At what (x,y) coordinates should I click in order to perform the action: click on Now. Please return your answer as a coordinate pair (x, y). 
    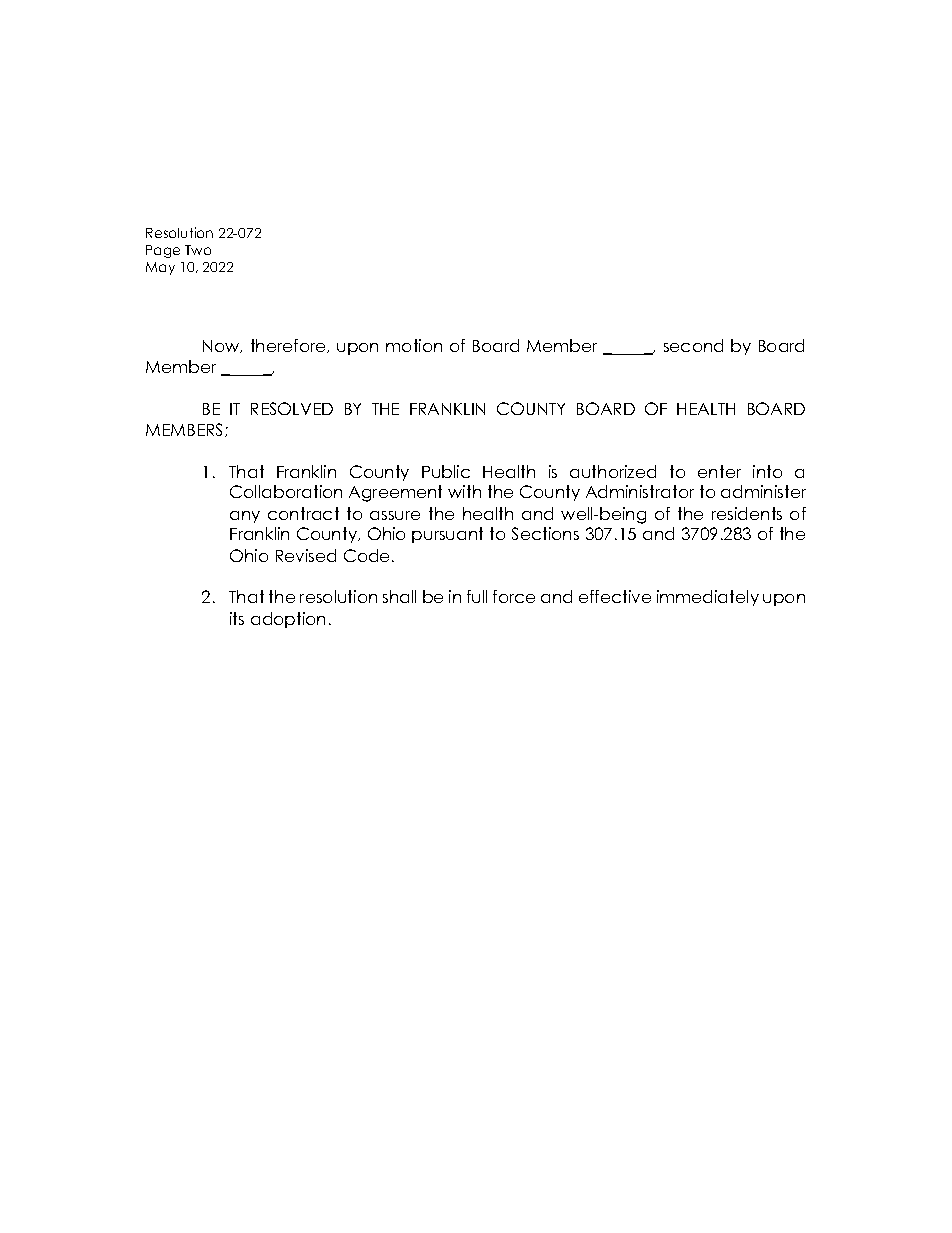
    Looking at the image, I should click on (222, 346).
